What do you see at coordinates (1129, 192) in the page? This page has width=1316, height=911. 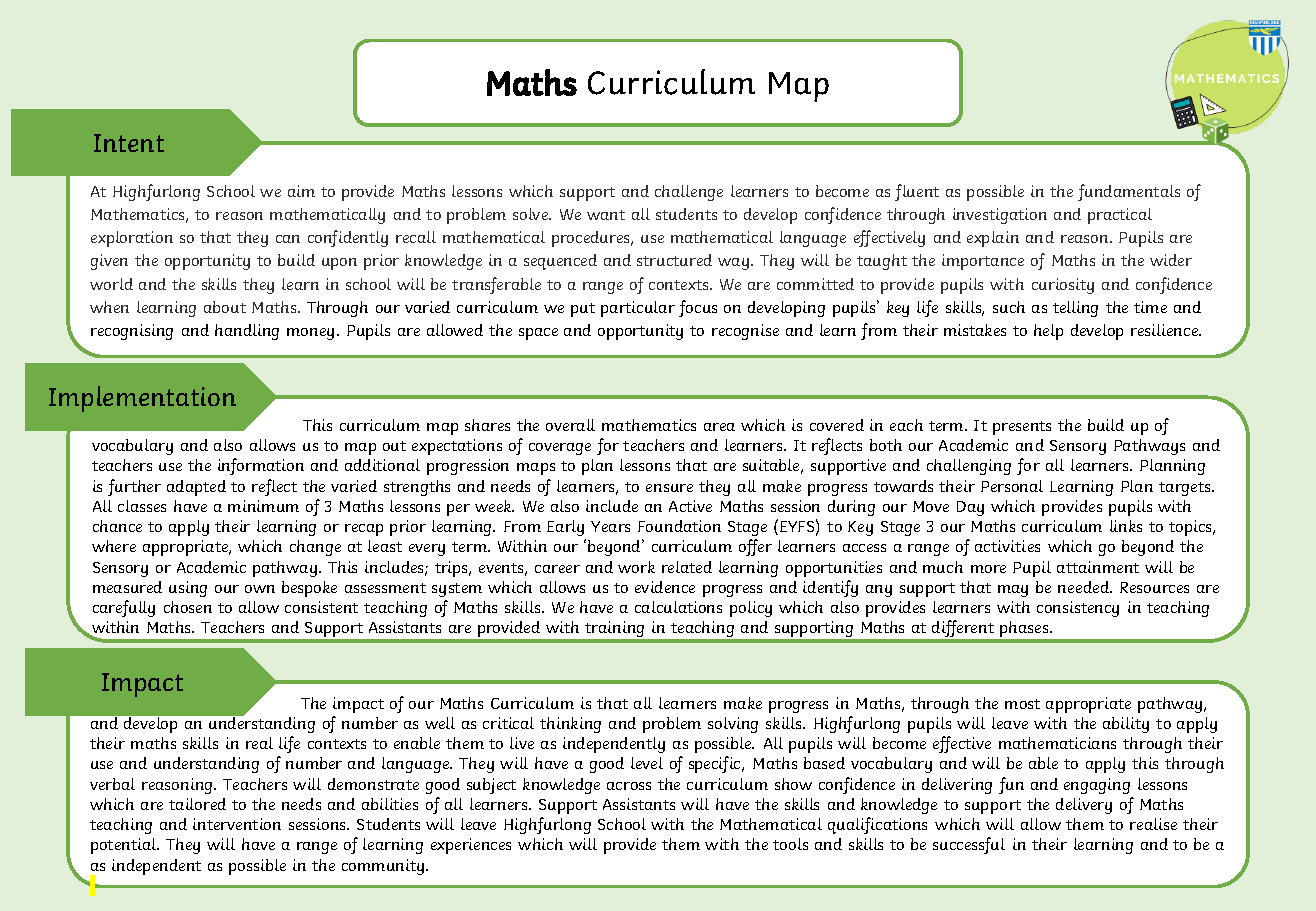 I see `fundamentals` at bounding box center [1129, 192].
